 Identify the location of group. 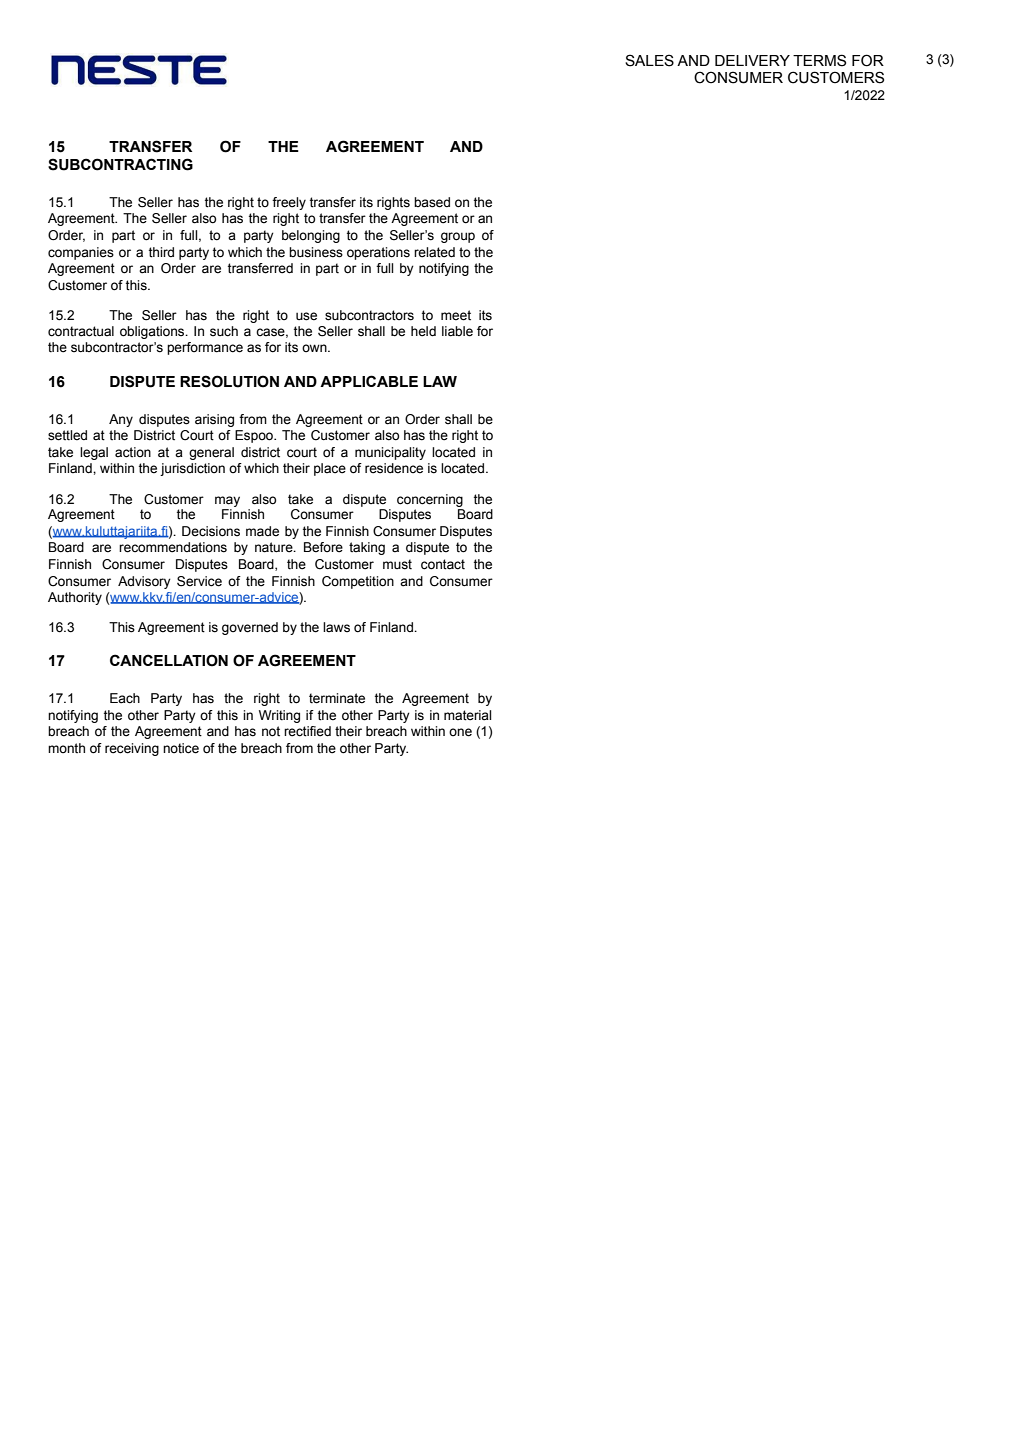
(458, 237).
